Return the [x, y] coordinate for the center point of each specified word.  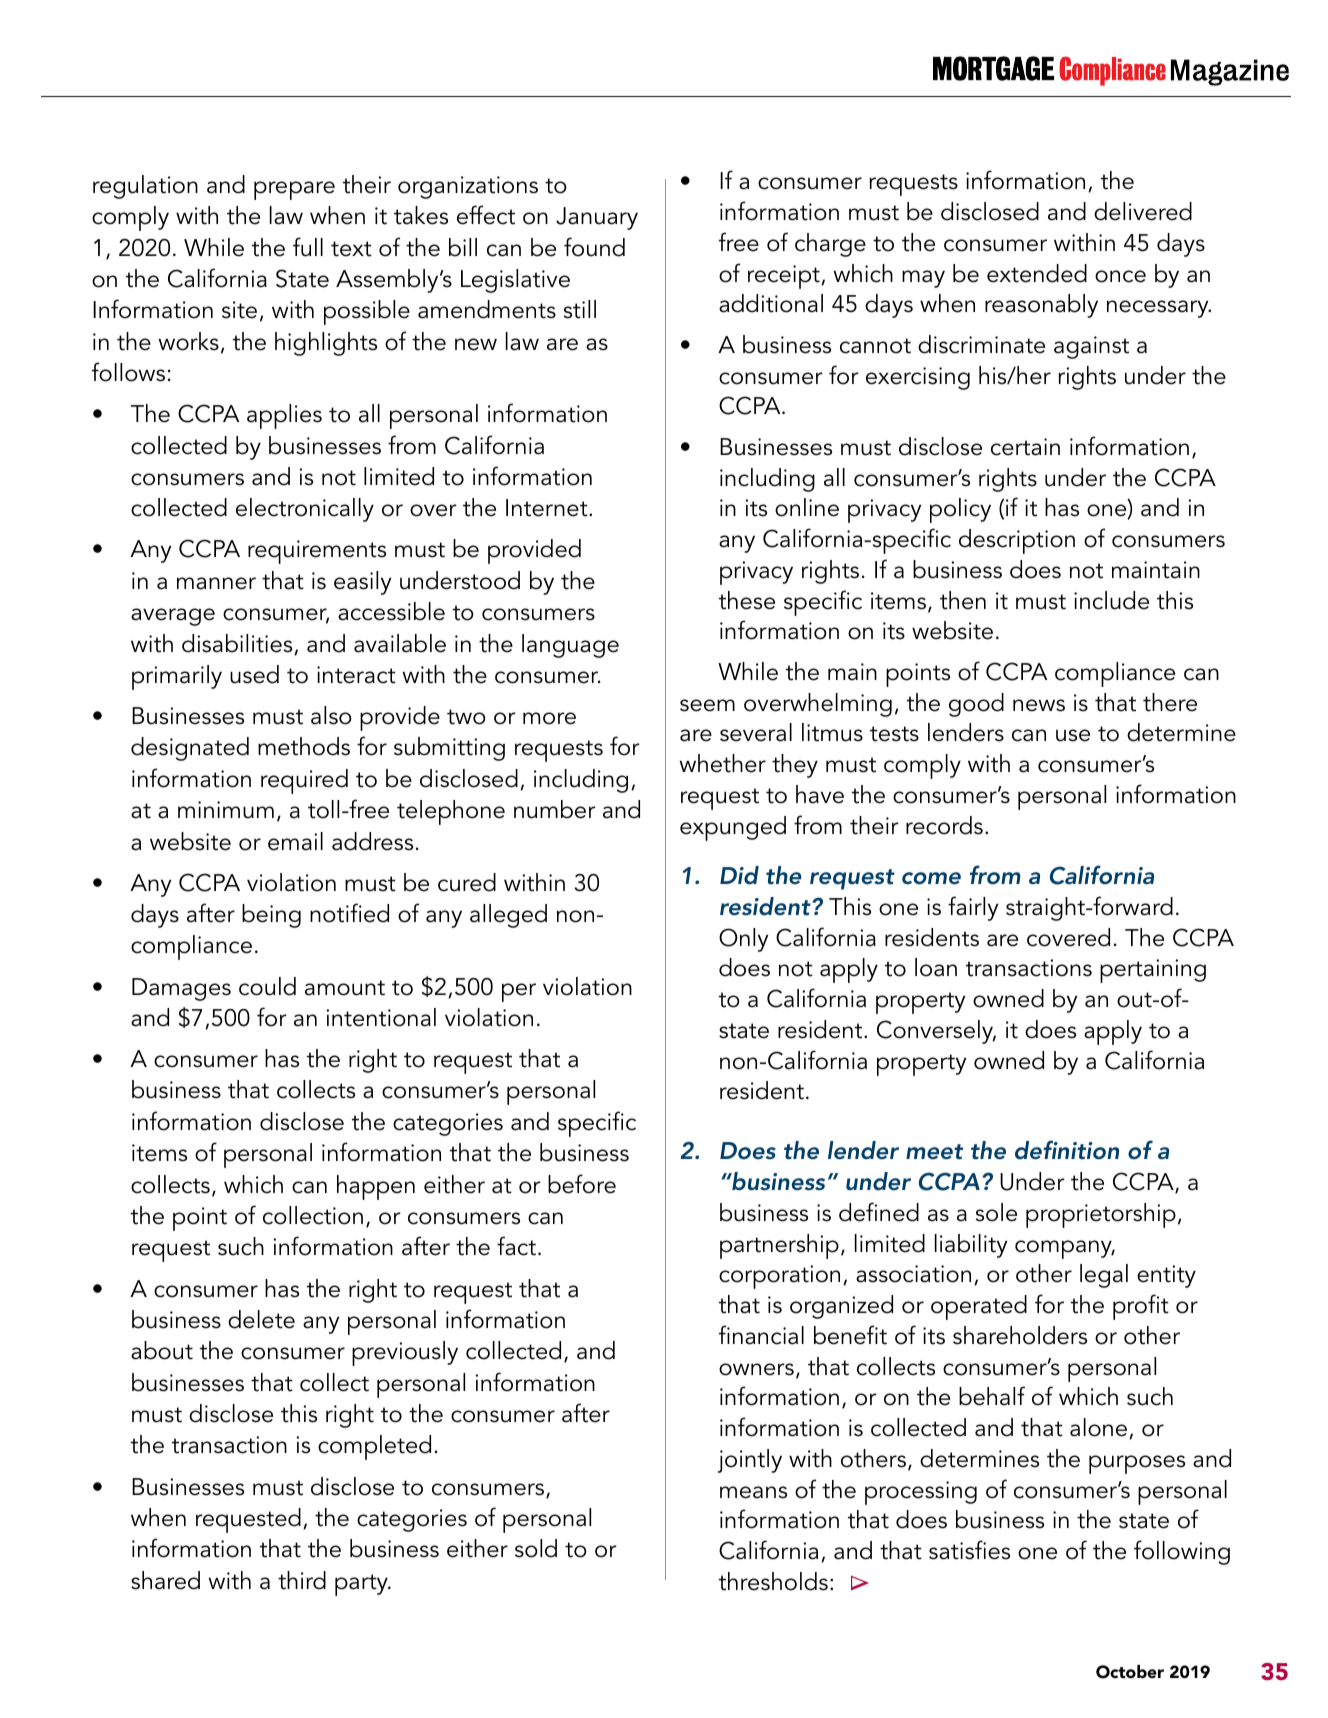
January [597, 218]
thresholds [773, 1581]
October [1130, 1672]
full [308, 247]
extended [1037, 273]
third [302, 1580]
